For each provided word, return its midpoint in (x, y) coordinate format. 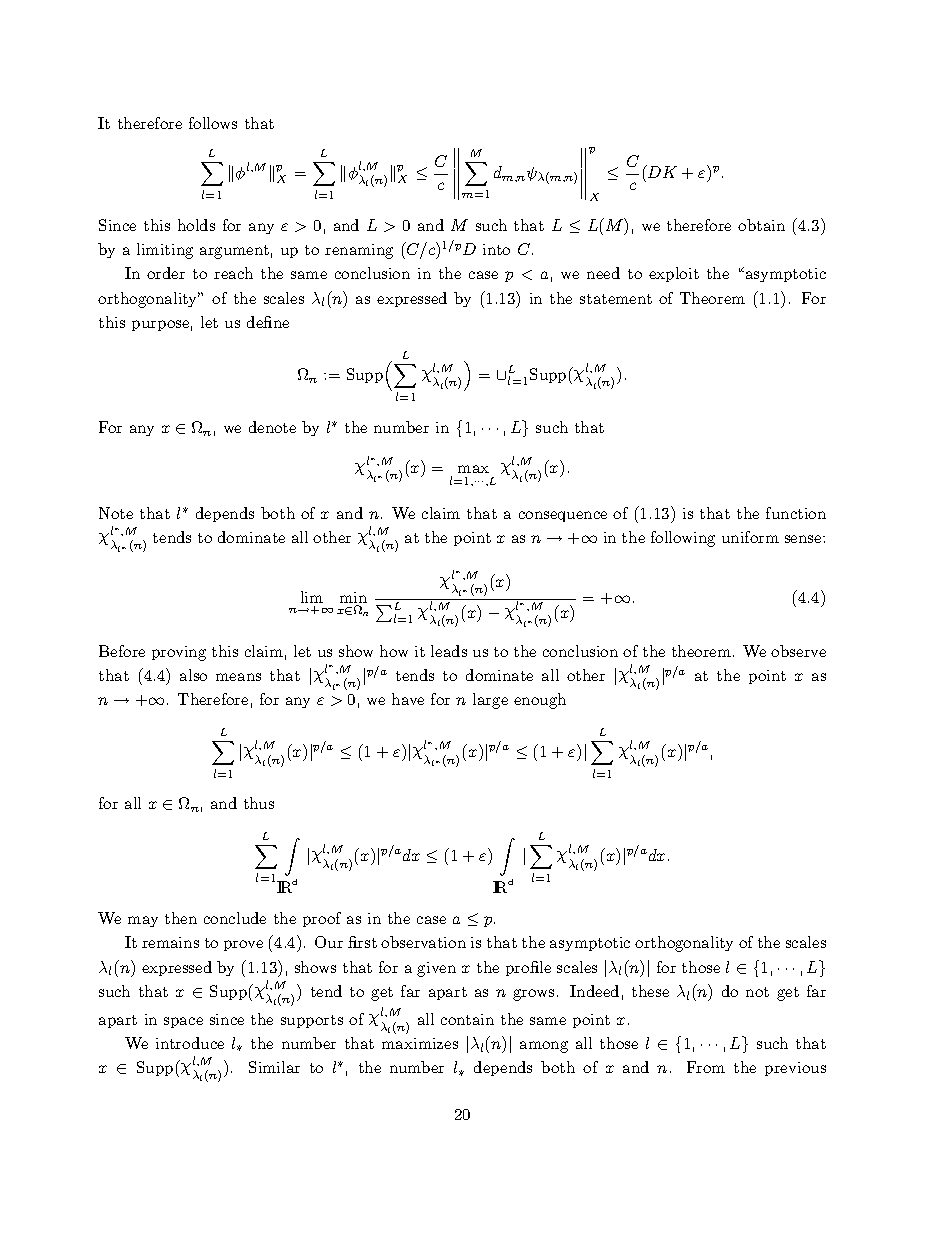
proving (179, 653)
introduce (190, 1043)
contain (467, 1019)
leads (449, 651)
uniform (750, 537)
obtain (761, 225)
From (706, 1067)
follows (213, 123)
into (496, 249)
